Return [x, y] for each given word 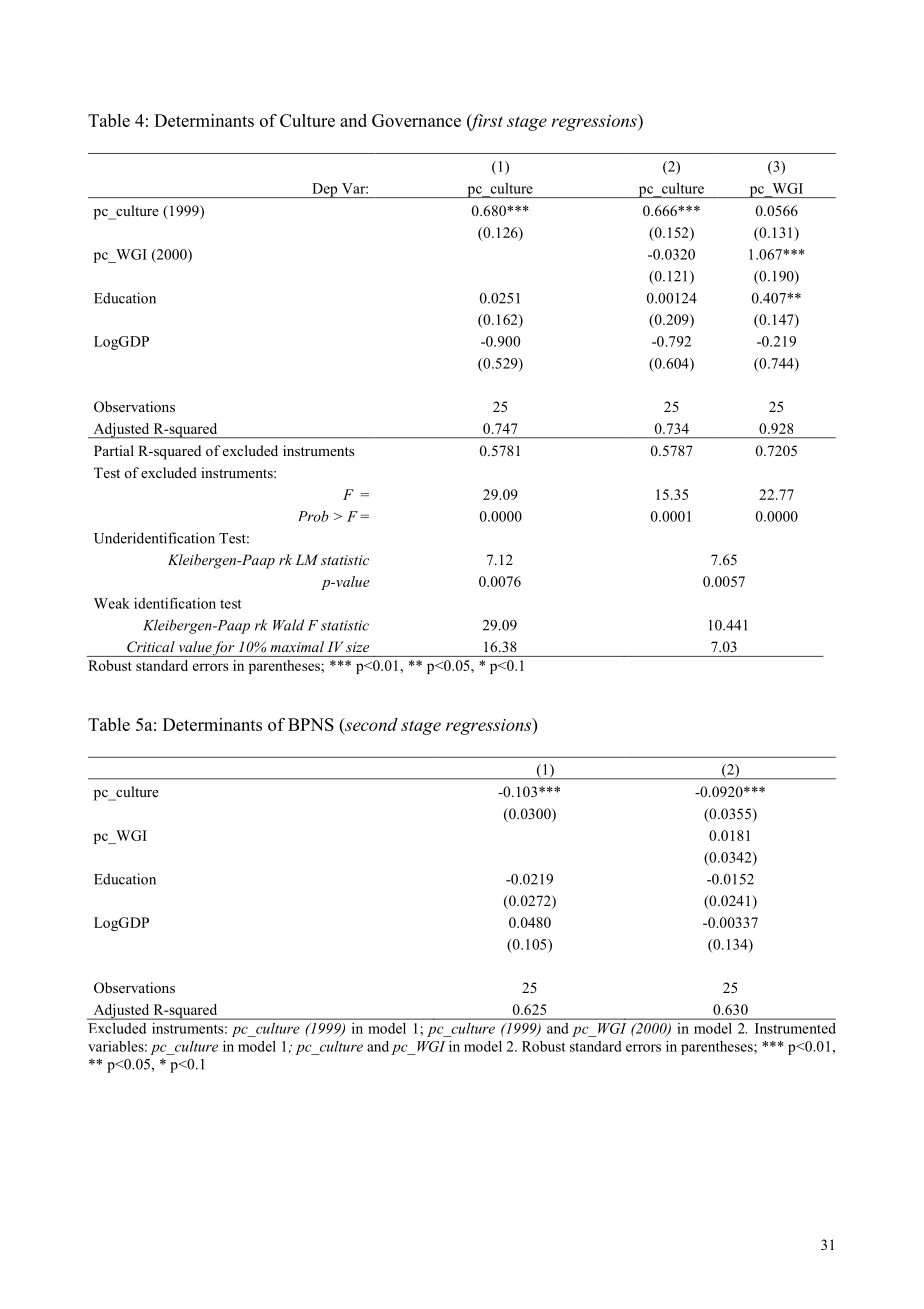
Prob [314, 516]
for [224, 649]
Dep [325, 190]
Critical [151, 646]
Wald [288, 625]
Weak [112, 603]
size [357, 647]
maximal [297, 646]
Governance [416, 120]
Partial [114, 450]
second [370, 724]
